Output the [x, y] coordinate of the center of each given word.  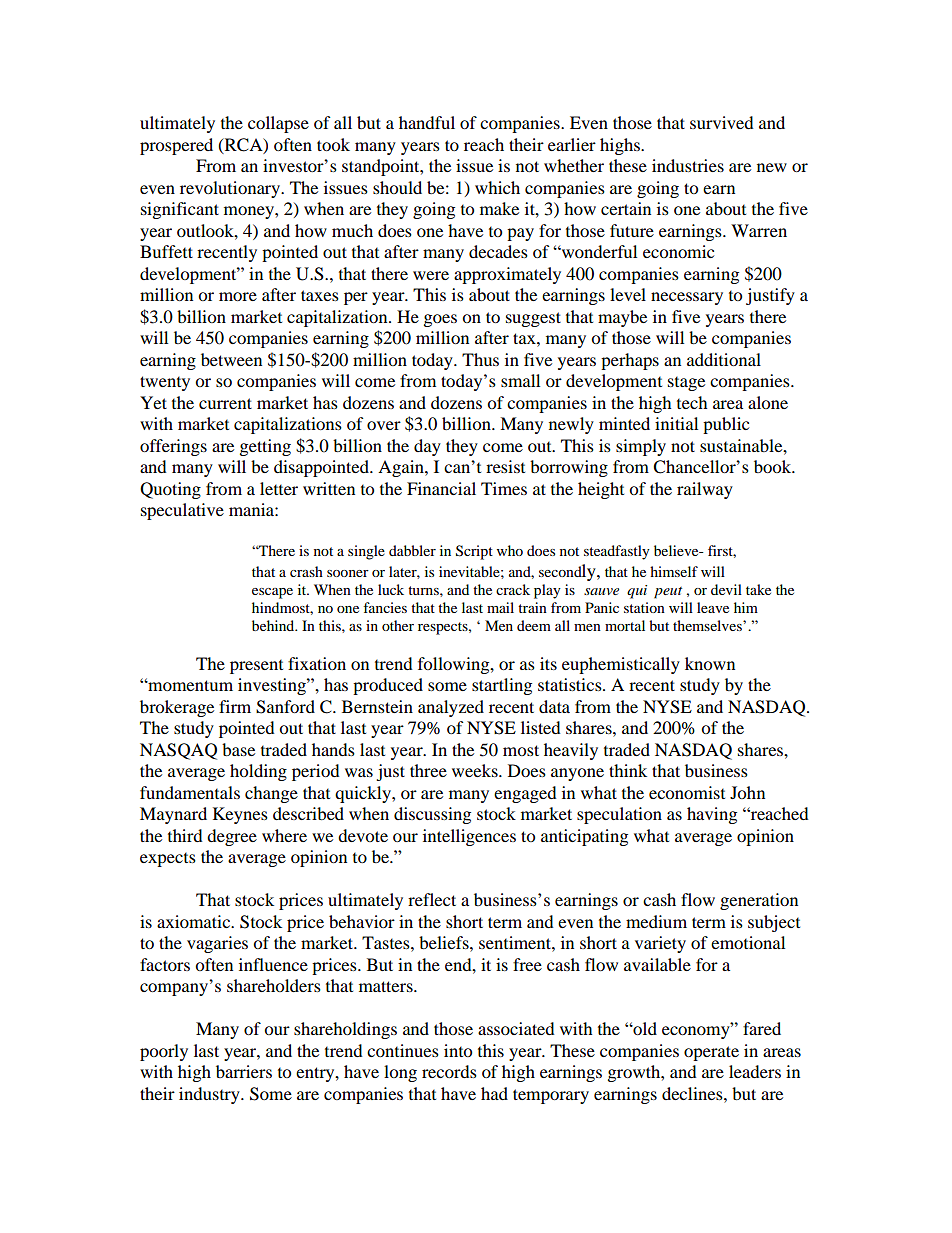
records [449, 1071]
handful [427, 122]
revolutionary [231, 189]
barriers [244, 1071]
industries [688, 165]
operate [711, 1053]
